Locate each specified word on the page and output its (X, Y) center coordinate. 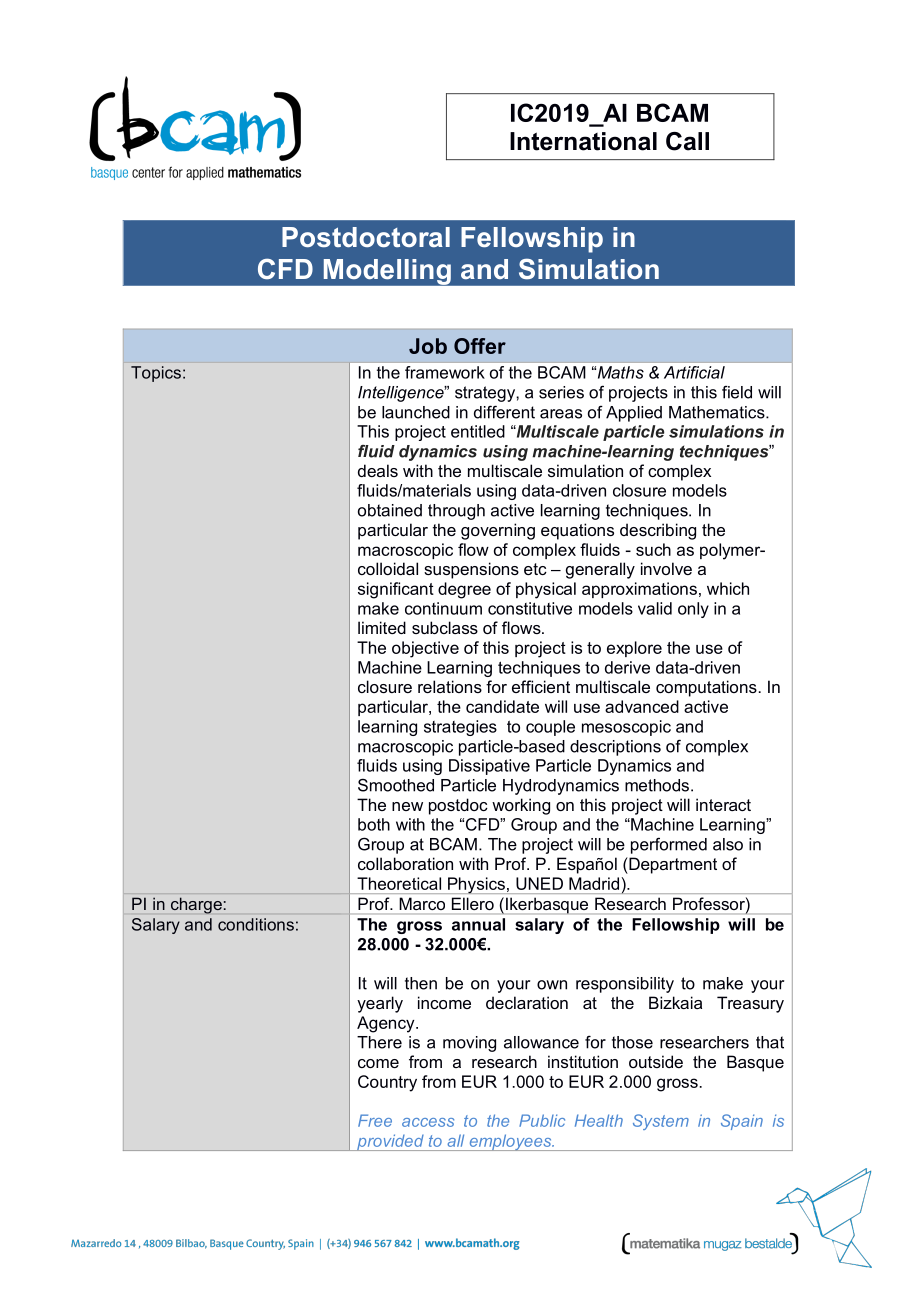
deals (378, 470)
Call (687, 141)
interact (723, 804)
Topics (156, 374)
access (428, 1122)
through (456, 512)
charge (196, 905)
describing (658, 531)
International (583, 141)
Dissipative (489, 767)
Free (375, 1120)
